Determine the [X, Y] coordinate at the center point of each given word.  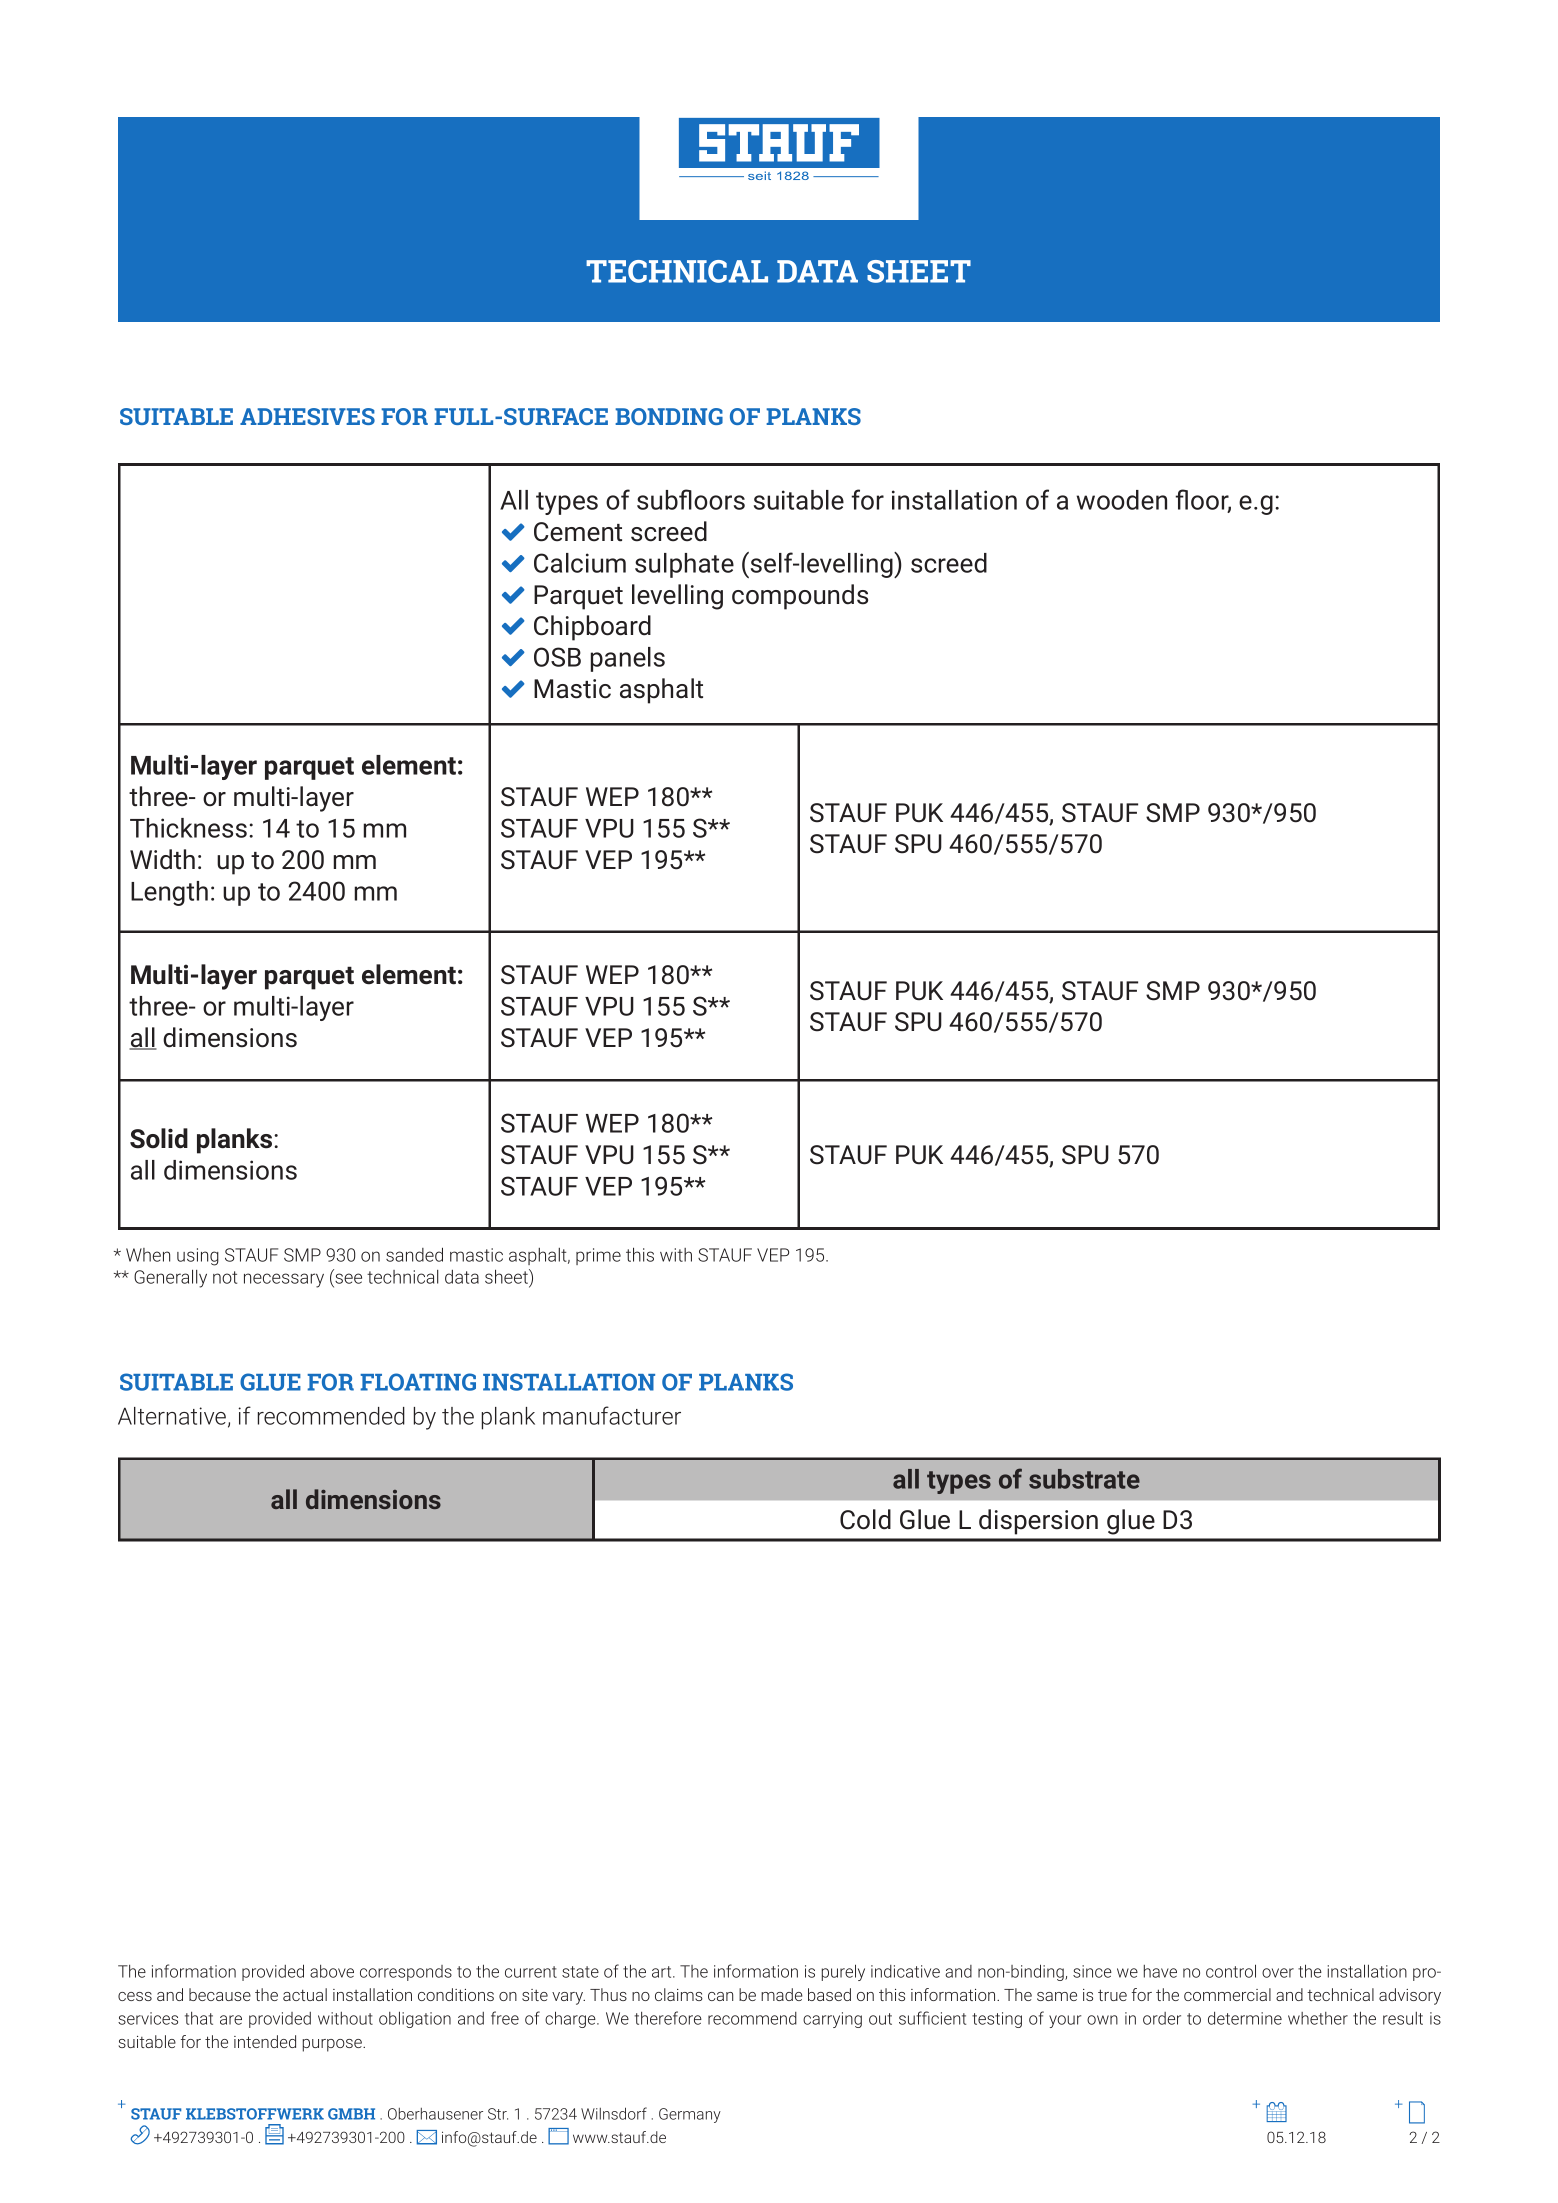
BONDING [669, 416]
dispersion [1038, 1522]
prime [598, 1256]
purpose [333, 2045]
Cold [865, 1519]
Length [169, 893]
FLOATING [418, 1382]
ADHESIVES [307, 416]
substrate [1084, 1479]
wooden [1122, 500]
